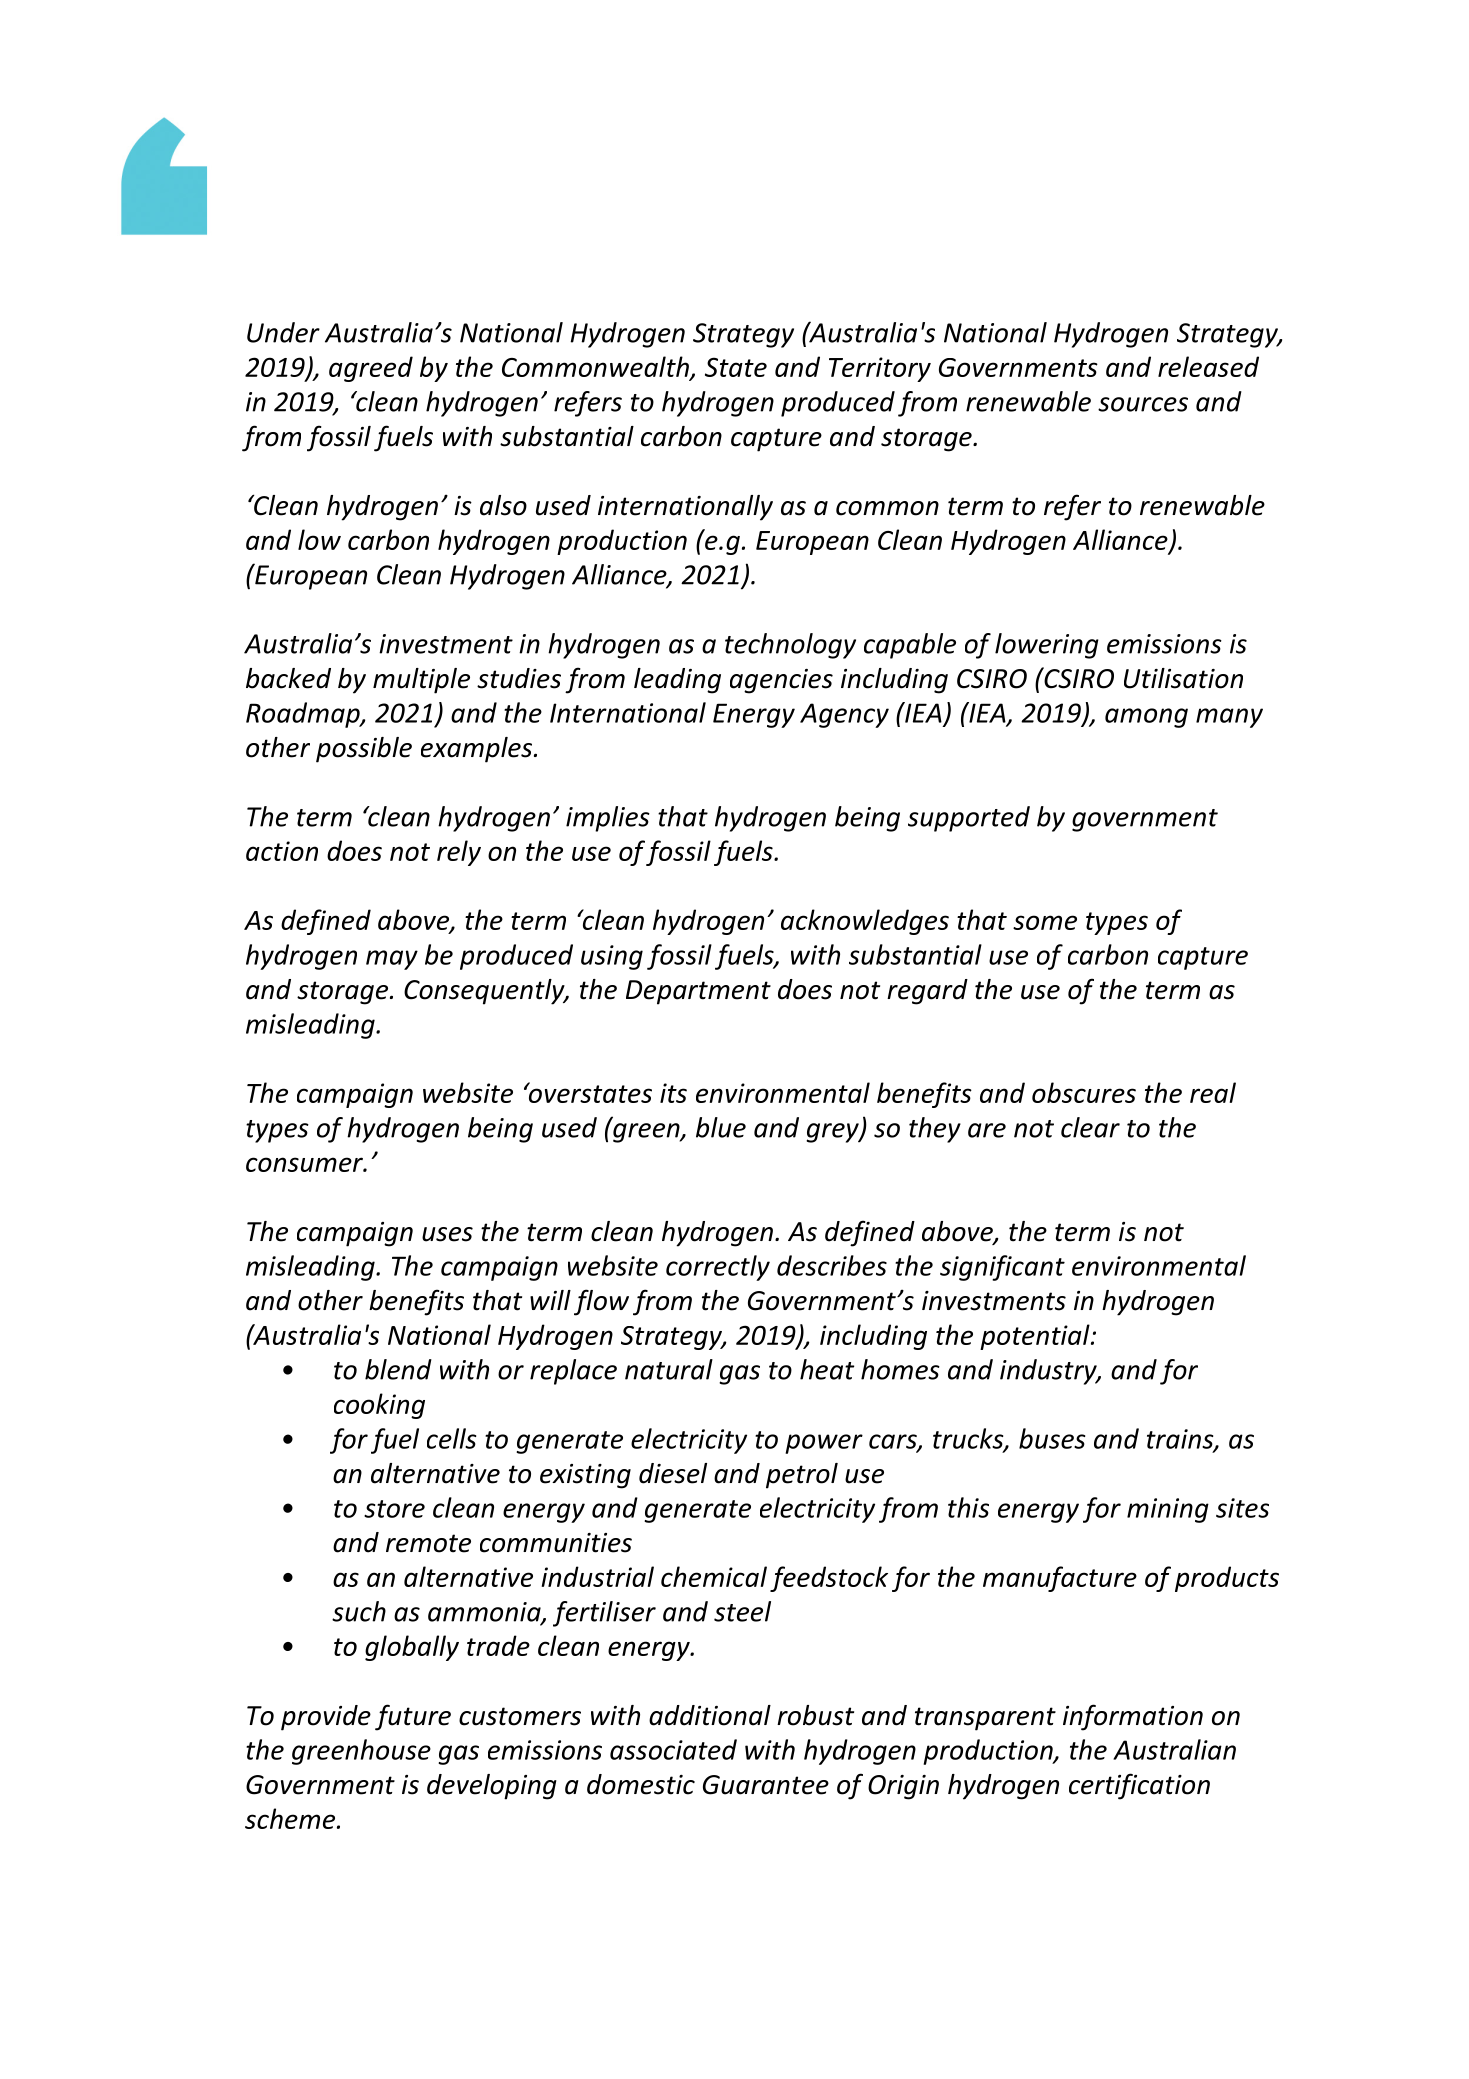 The image size is (1469, 2079). I want to click on sources, so click(1143, 404).
